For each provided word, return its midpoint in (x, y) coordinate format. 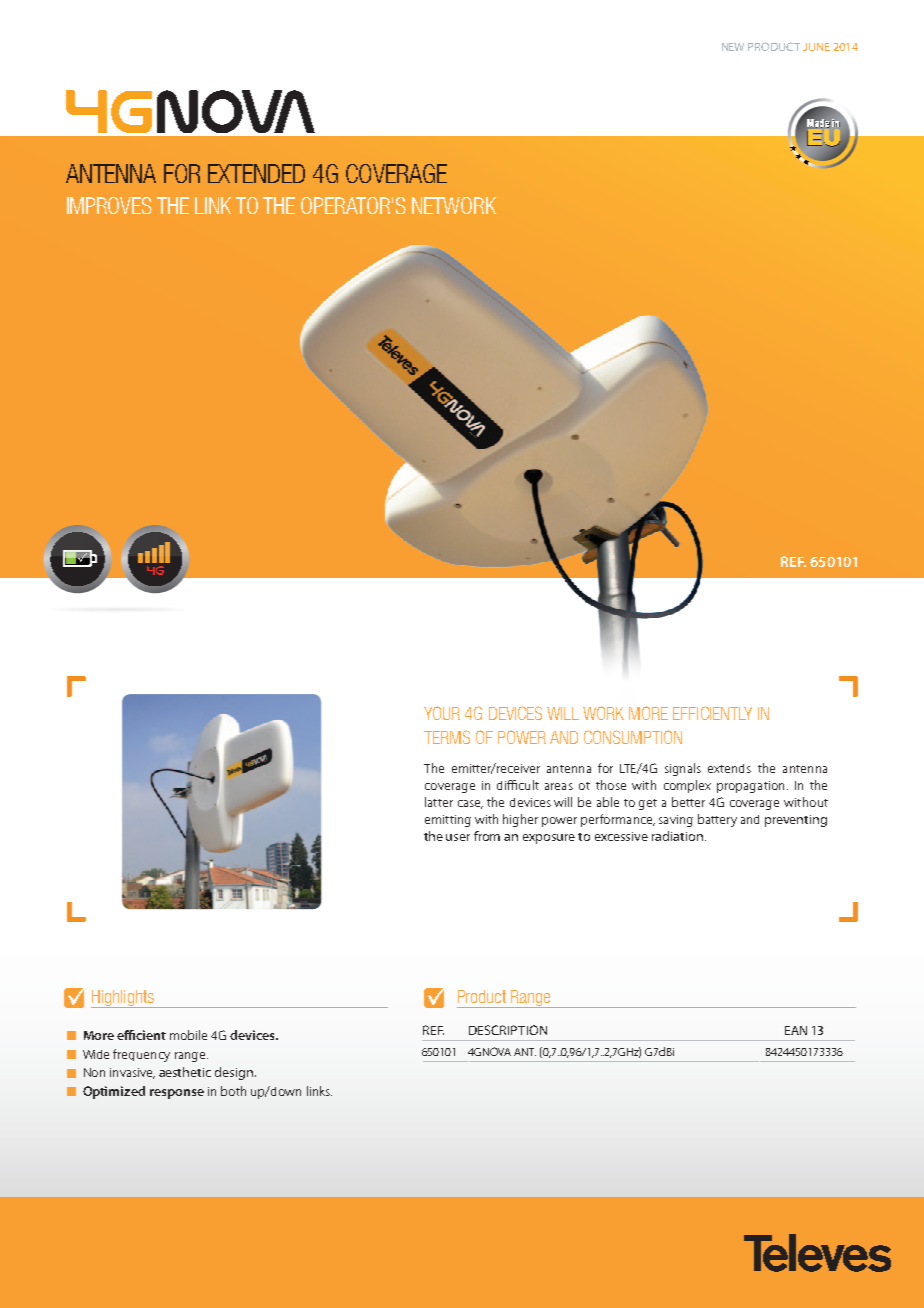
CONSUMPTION (633, 737)
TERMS (447, 737)
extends (729, 768)
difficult (518, 785)
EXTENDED (256, 173)
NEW (733, 47)
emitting (448, 821)
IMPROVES (109, 205)
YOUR (442, 713)
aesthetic (185, 1072)
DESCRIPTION (508, 1030)
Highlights (123, 999)
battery (717, 820)
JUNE (816, 47)
